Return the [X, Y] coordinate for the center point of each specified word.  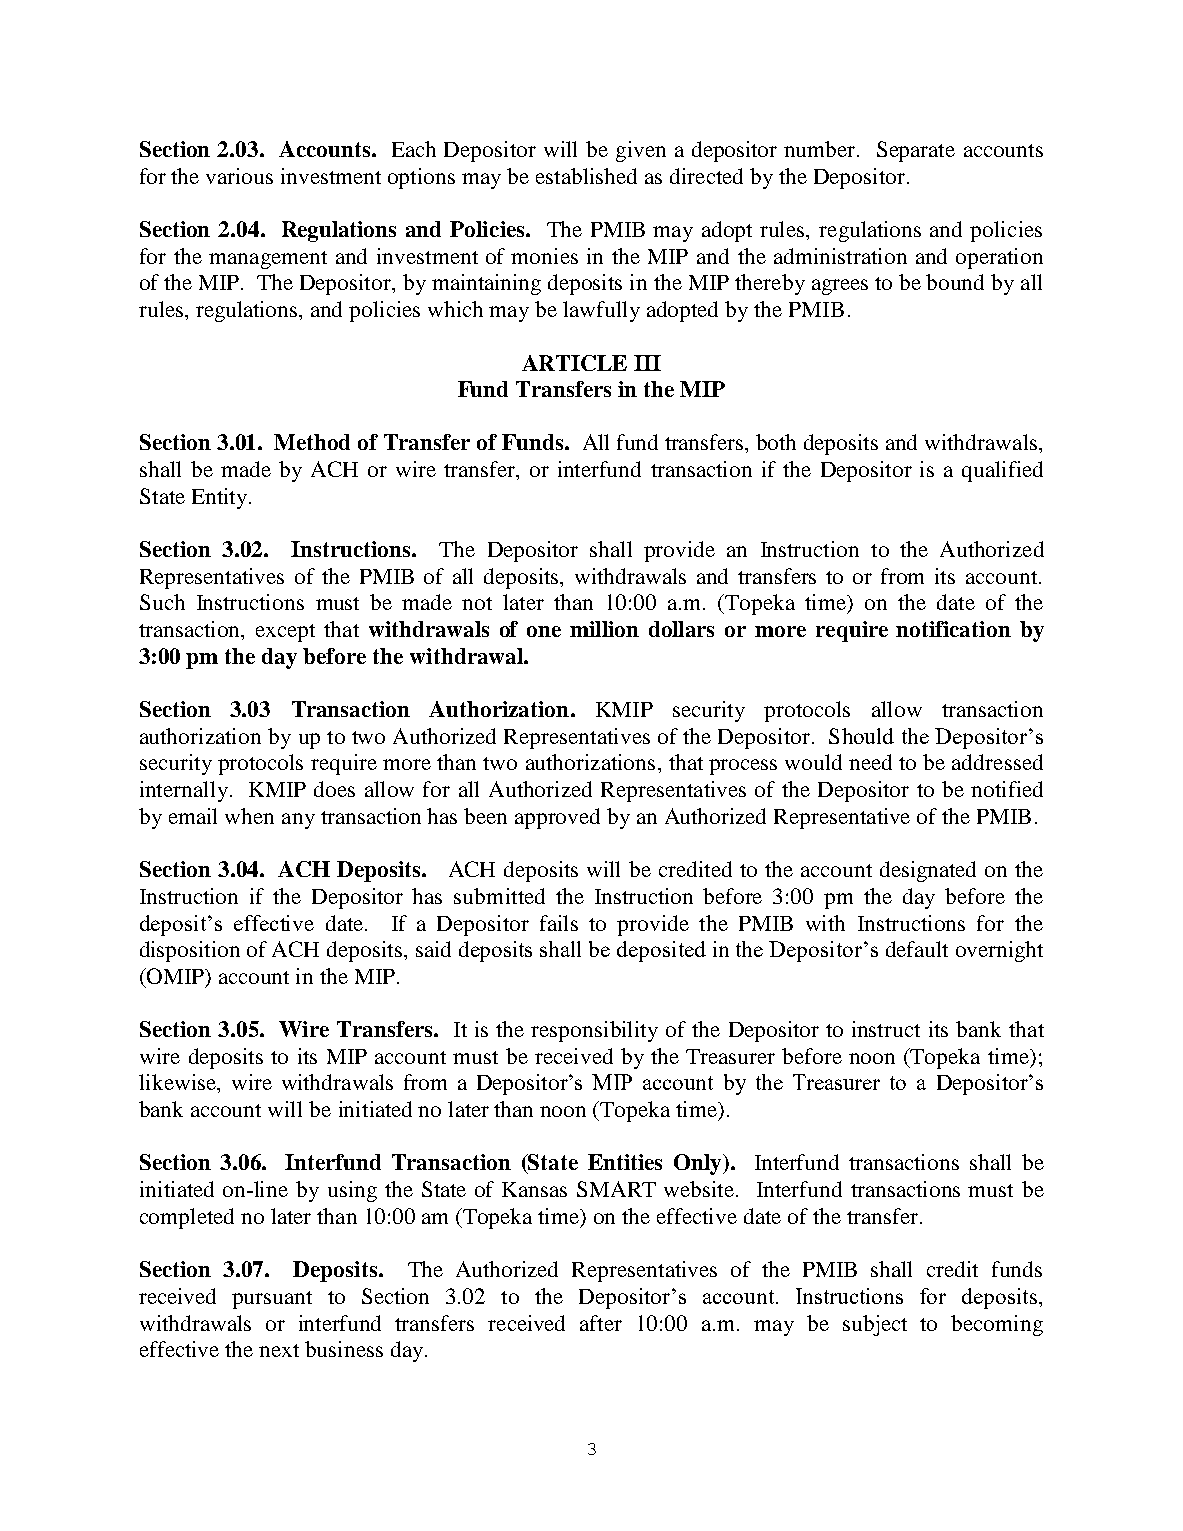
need [870, 762]
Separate [916, 151]
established [586, 176]
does [334, 789]
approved [557, 818]
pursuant [272, 1300]
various [239, 176]
